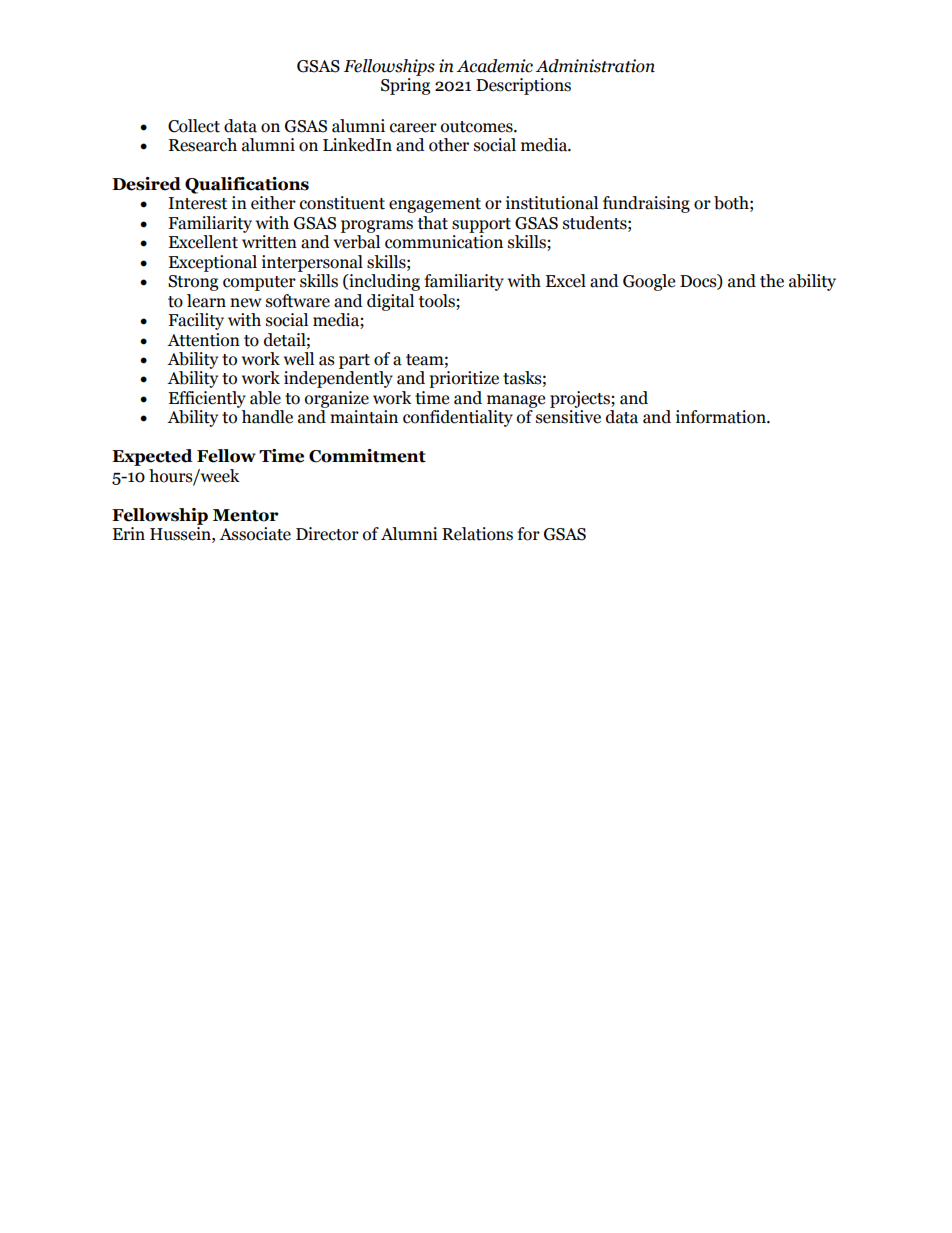  Describe the element at coordinates (405, 86) in the document. I see `Spring` at that location.
